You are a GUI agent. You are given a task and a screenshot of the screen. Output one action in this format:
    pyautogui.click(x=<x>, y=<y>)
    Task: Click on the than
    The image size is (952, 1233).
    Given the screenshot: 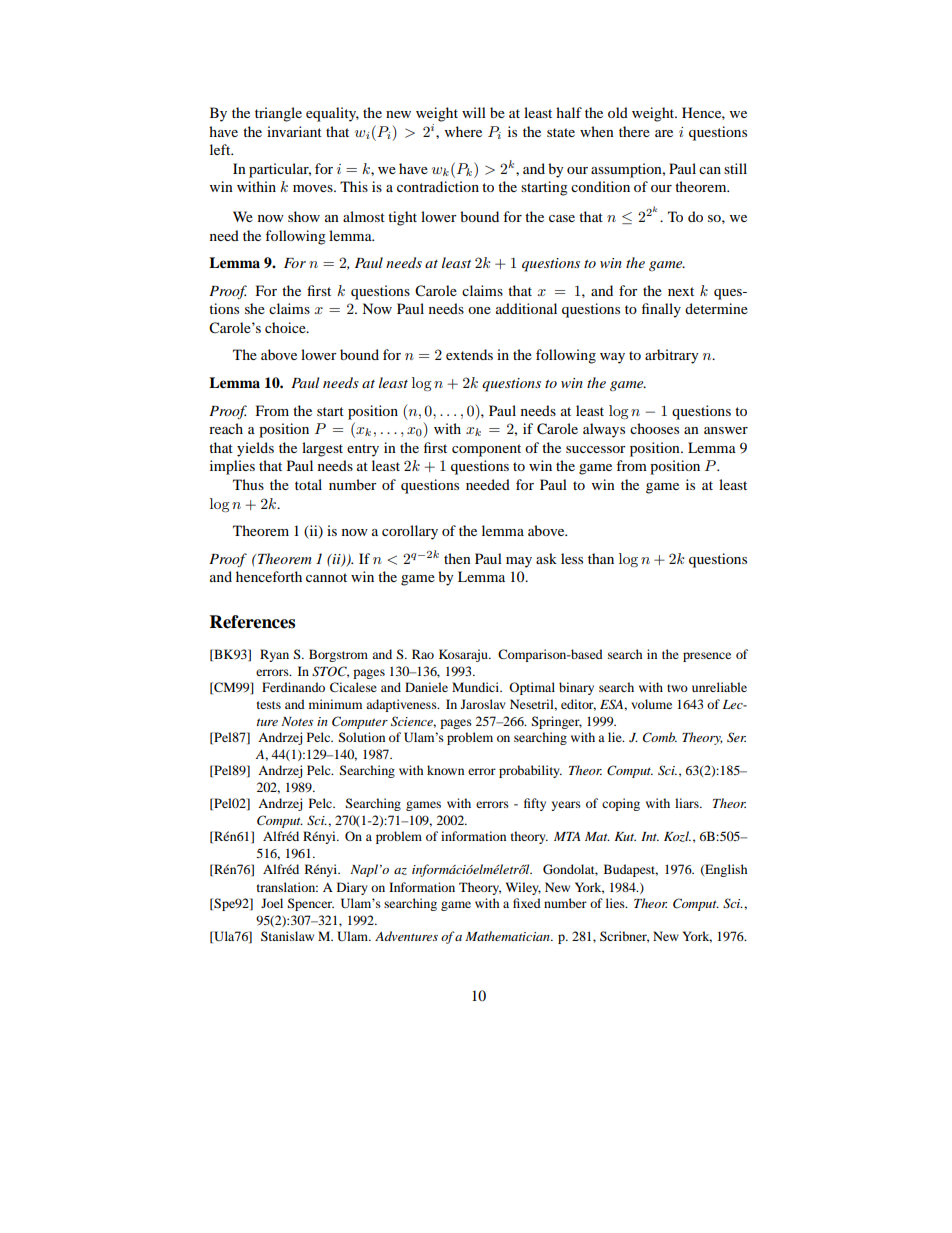 What is the action you would take?
    pyautogui.click(x=601, y=558)
